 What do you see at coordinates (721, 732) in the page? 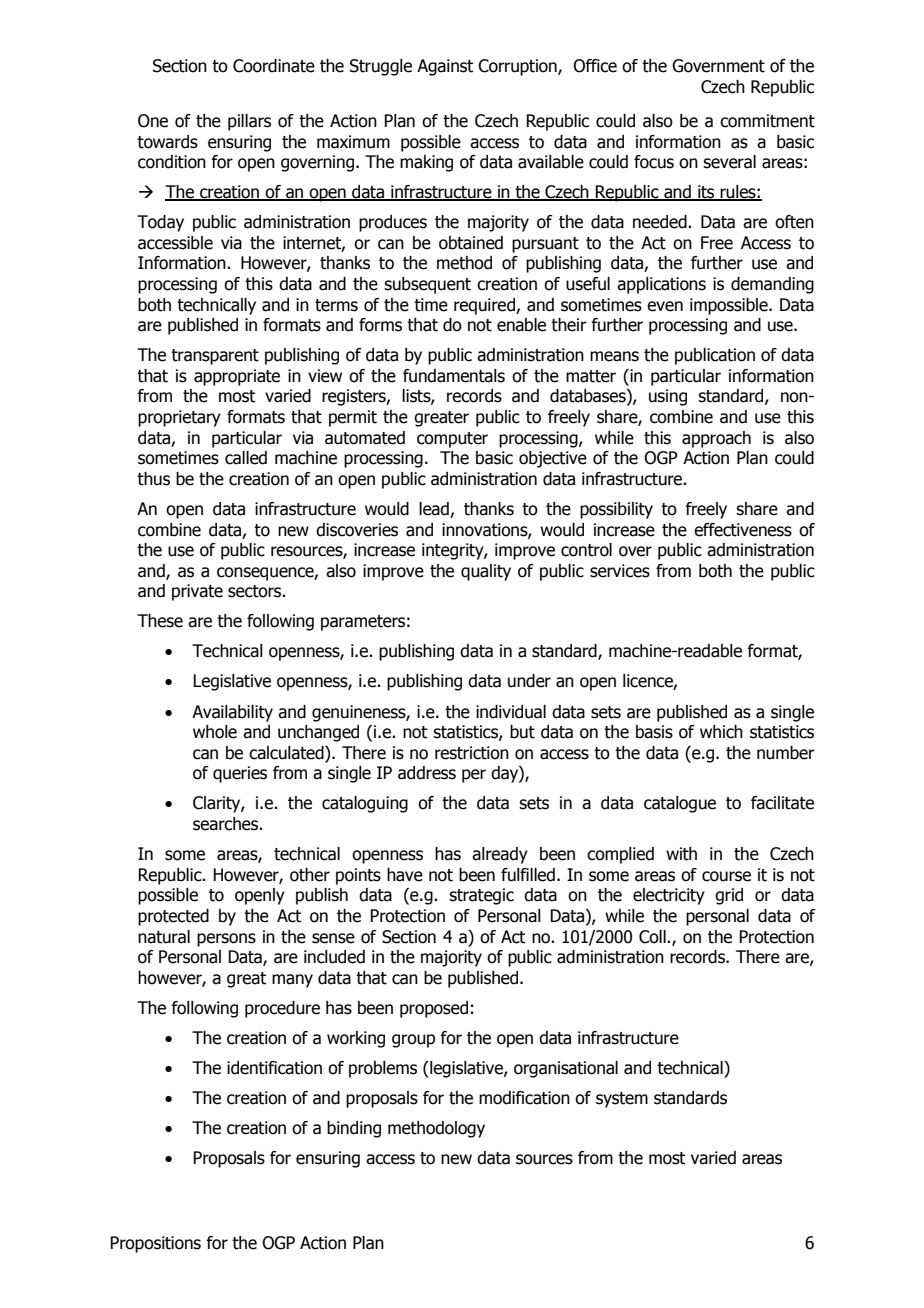
I see `which` at bounding box center [721, 732].
